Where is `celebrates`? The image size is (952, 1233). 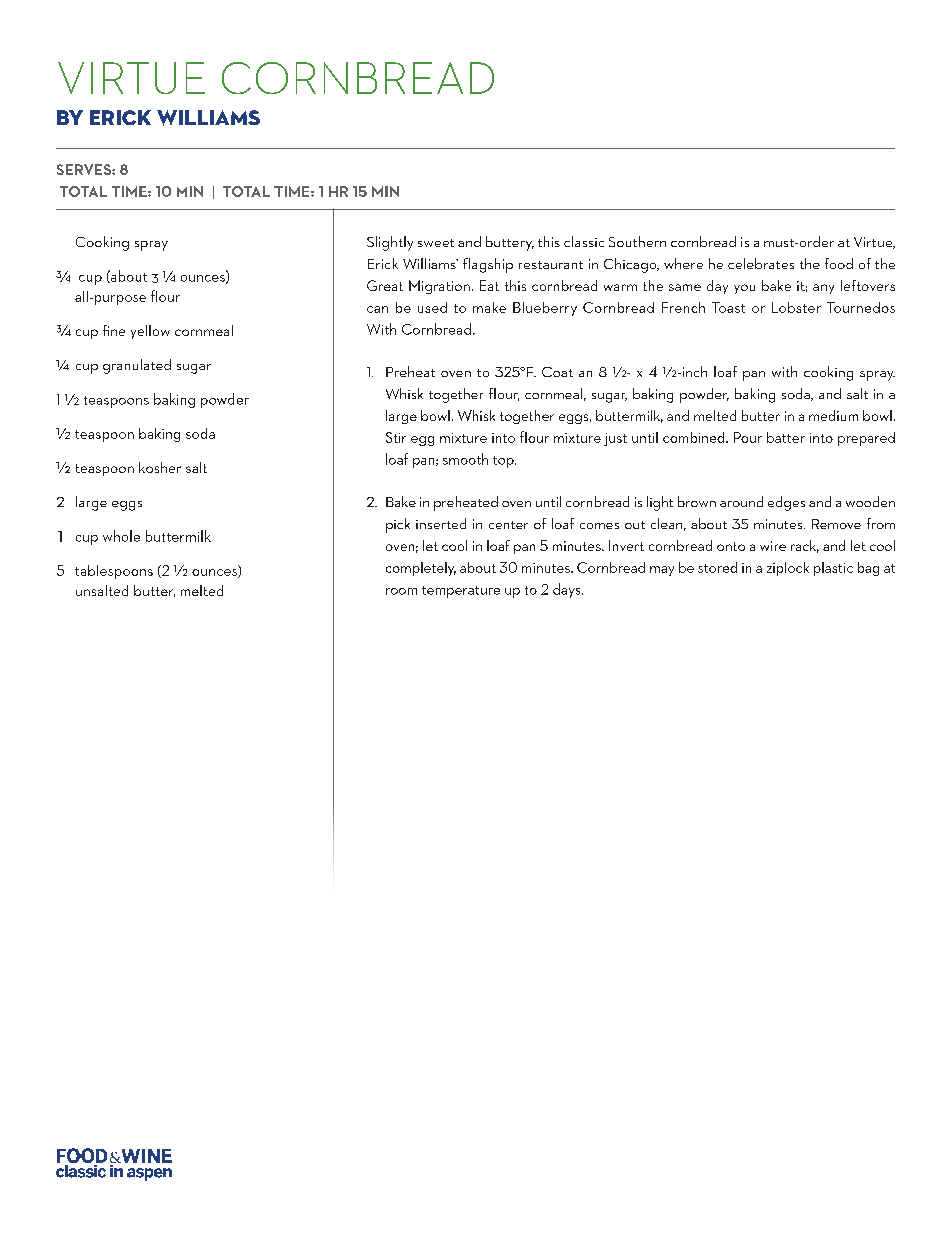 celebrates is located at coordinates (761, 263).
